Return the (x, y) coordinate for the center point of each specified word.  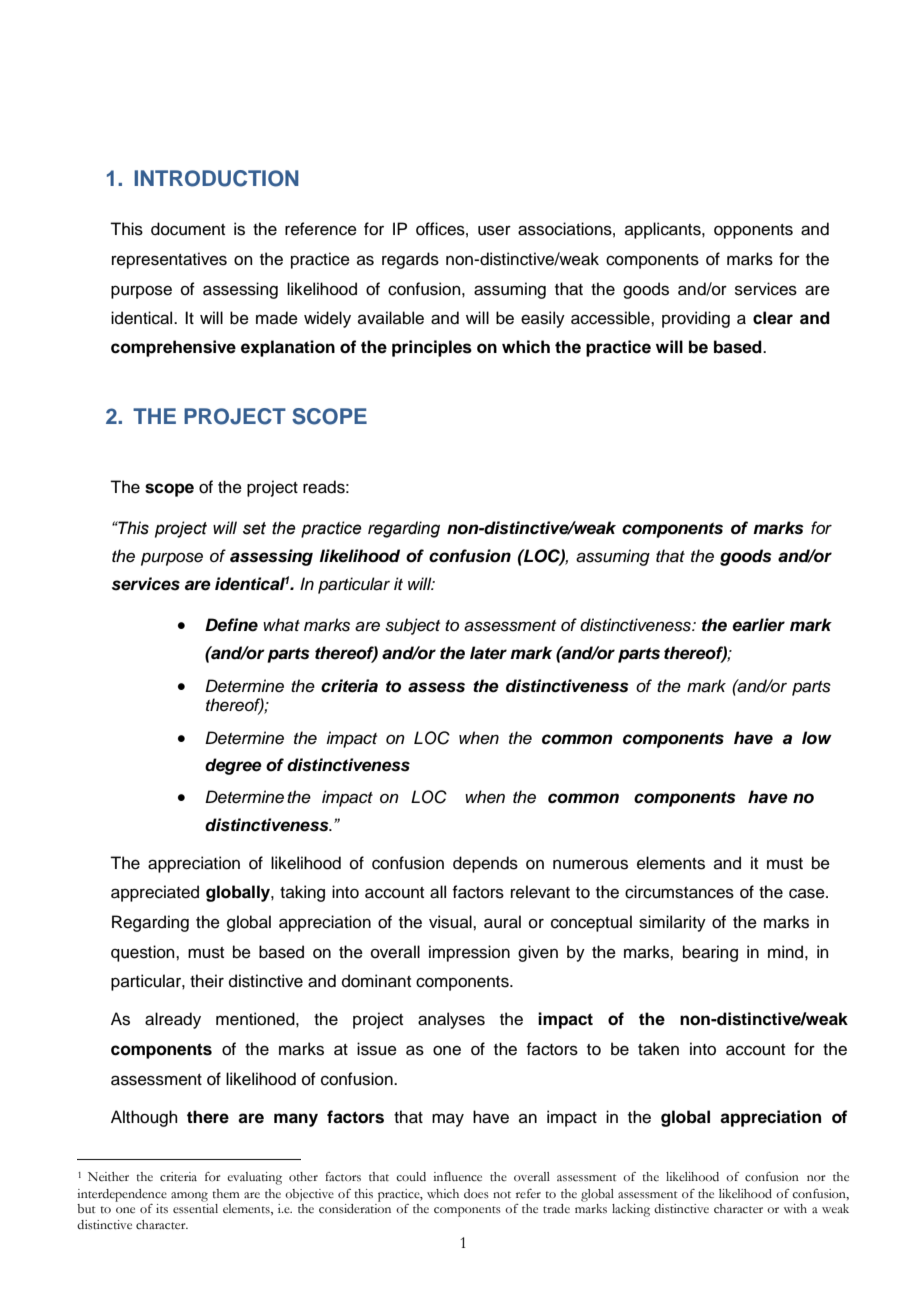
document (188, 229)
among (189, 1197)
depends (485, 864)
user (494, 230)
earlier (758, 625)
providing (696, 319)
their (207, 981)
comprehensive (173, 348)
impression (469, 953)
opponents (753, 231)
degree (233, 766)
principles (432, 348)
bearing (710, 953)
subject (412, 626)
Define (231, 625)
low (817, 738)
